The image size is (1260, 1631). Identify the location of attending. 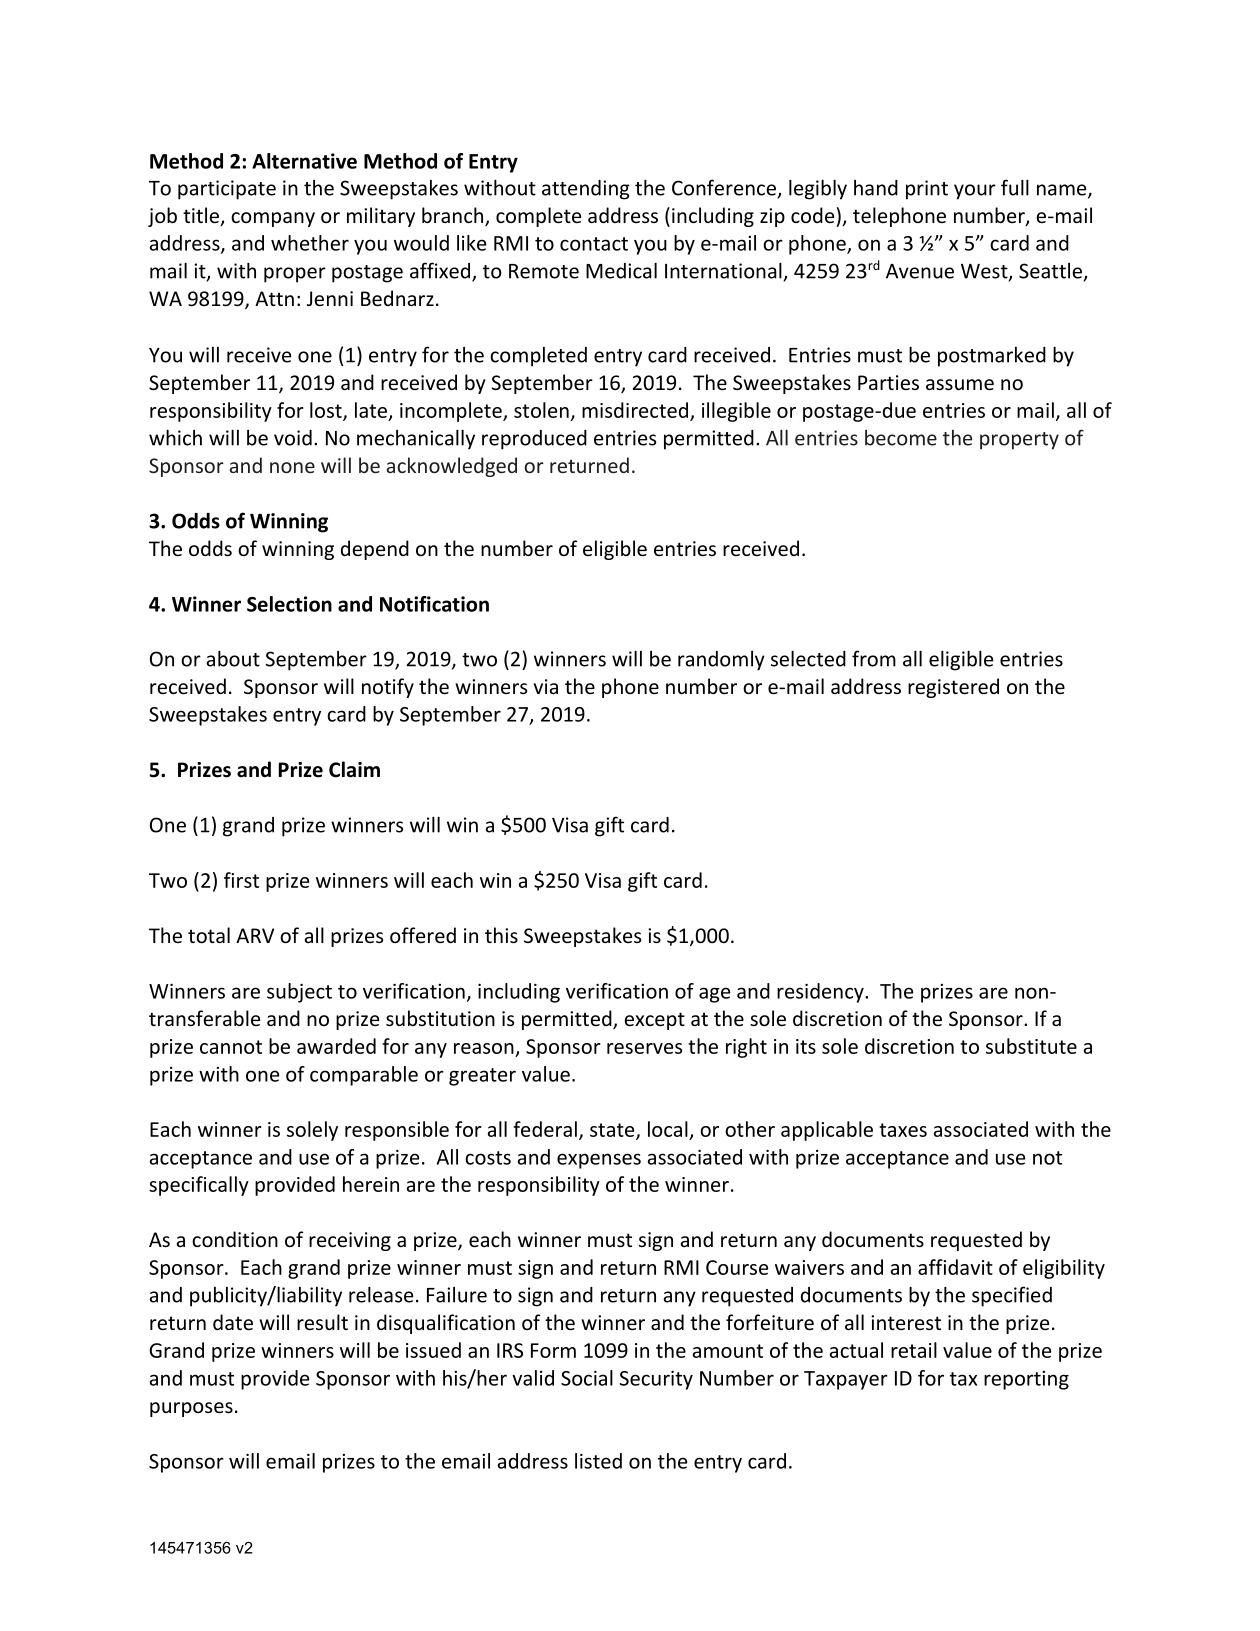
(586, 190).
